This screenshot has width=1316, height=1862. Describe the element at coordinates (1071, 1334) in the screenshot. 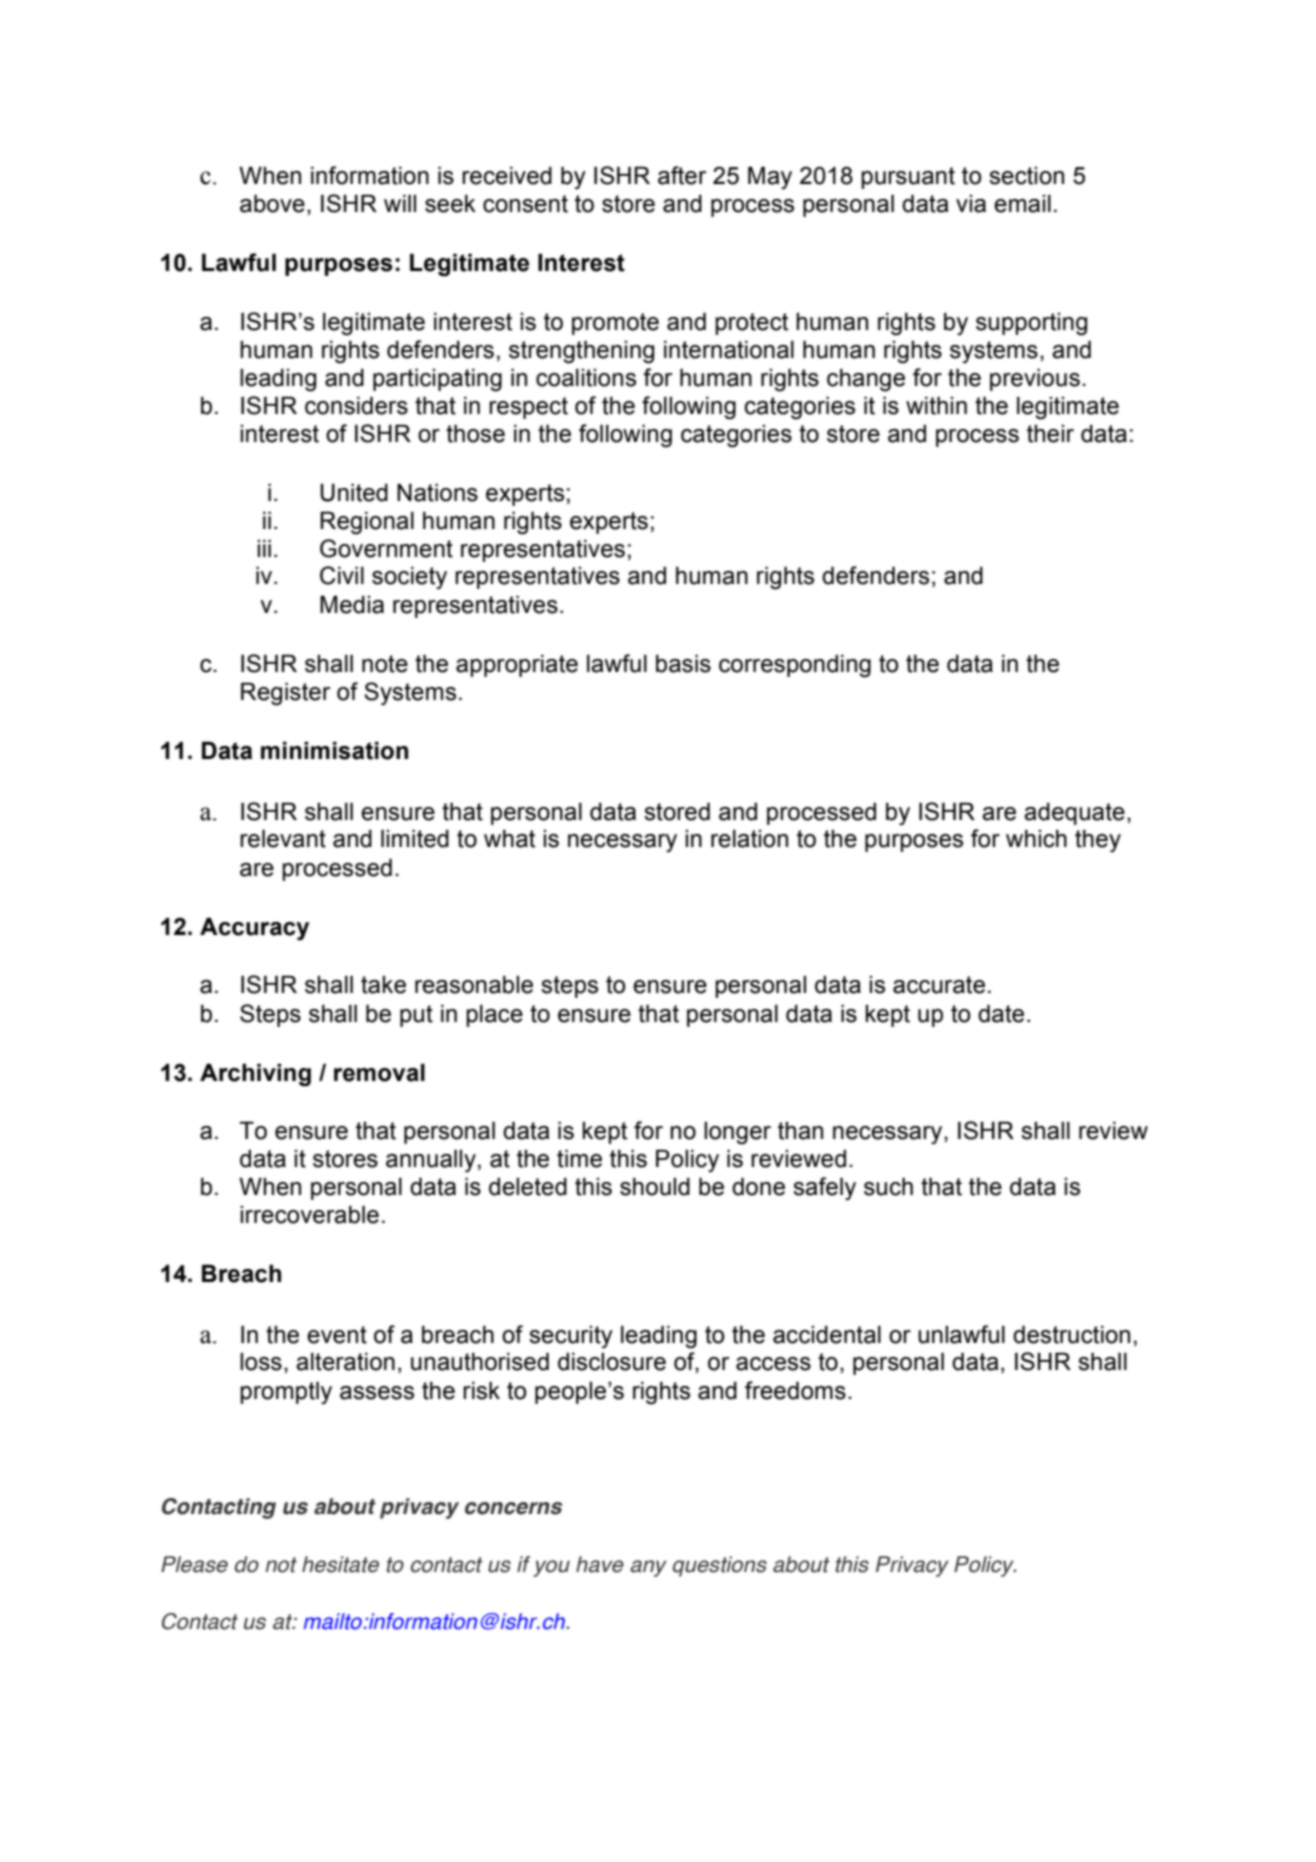

I see `destruction` at that location.
